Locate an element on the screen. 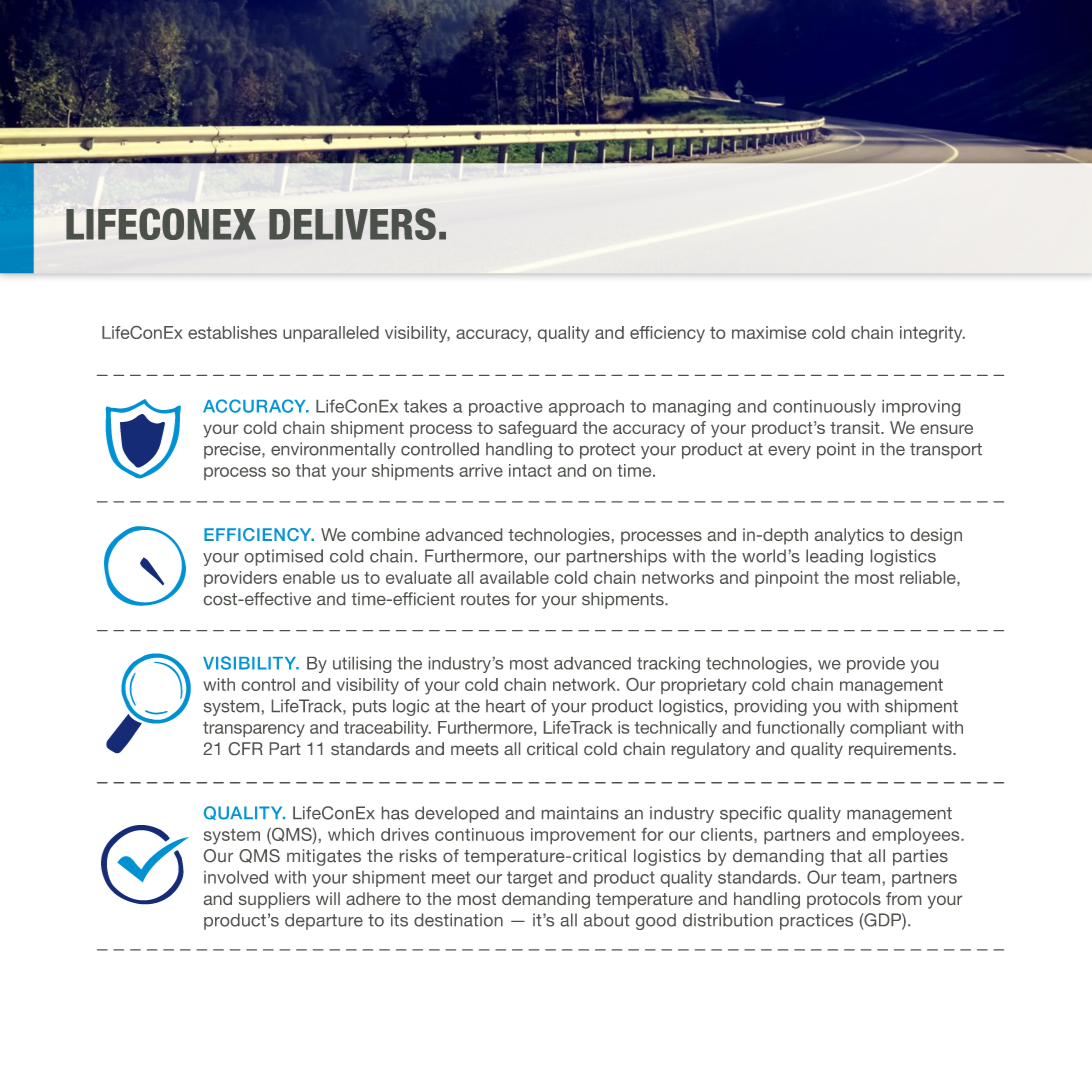  transit is located at coordinates (856, 427).
